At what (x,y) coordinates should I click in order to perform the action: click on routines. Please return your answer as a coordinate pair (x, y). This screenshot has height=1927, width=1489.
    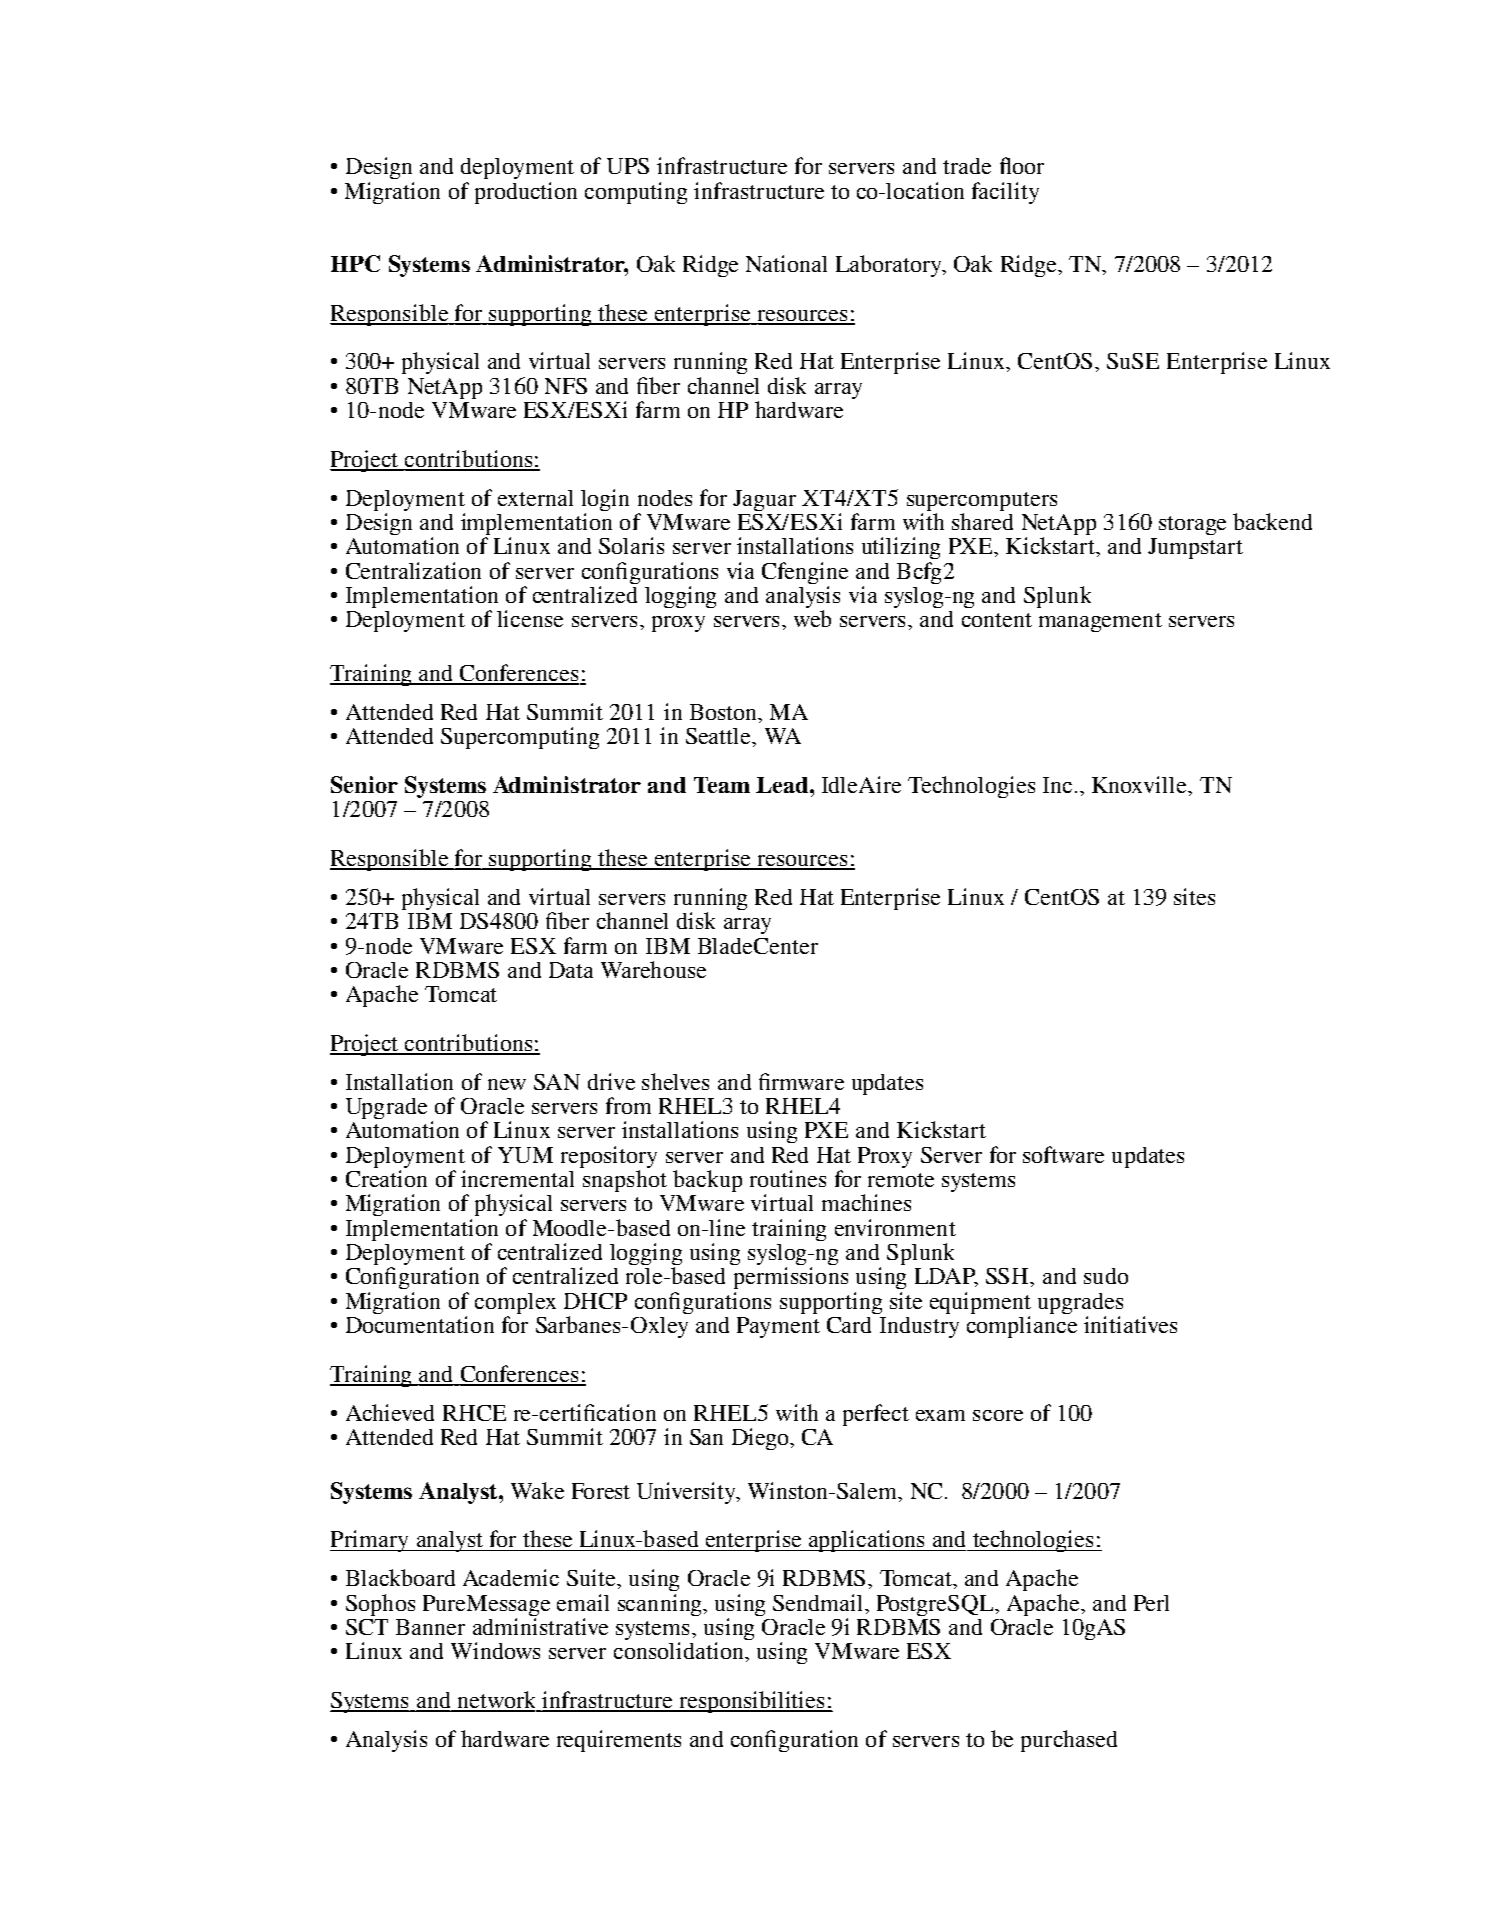
    Looking at the image, I should click on (788, 1178).
